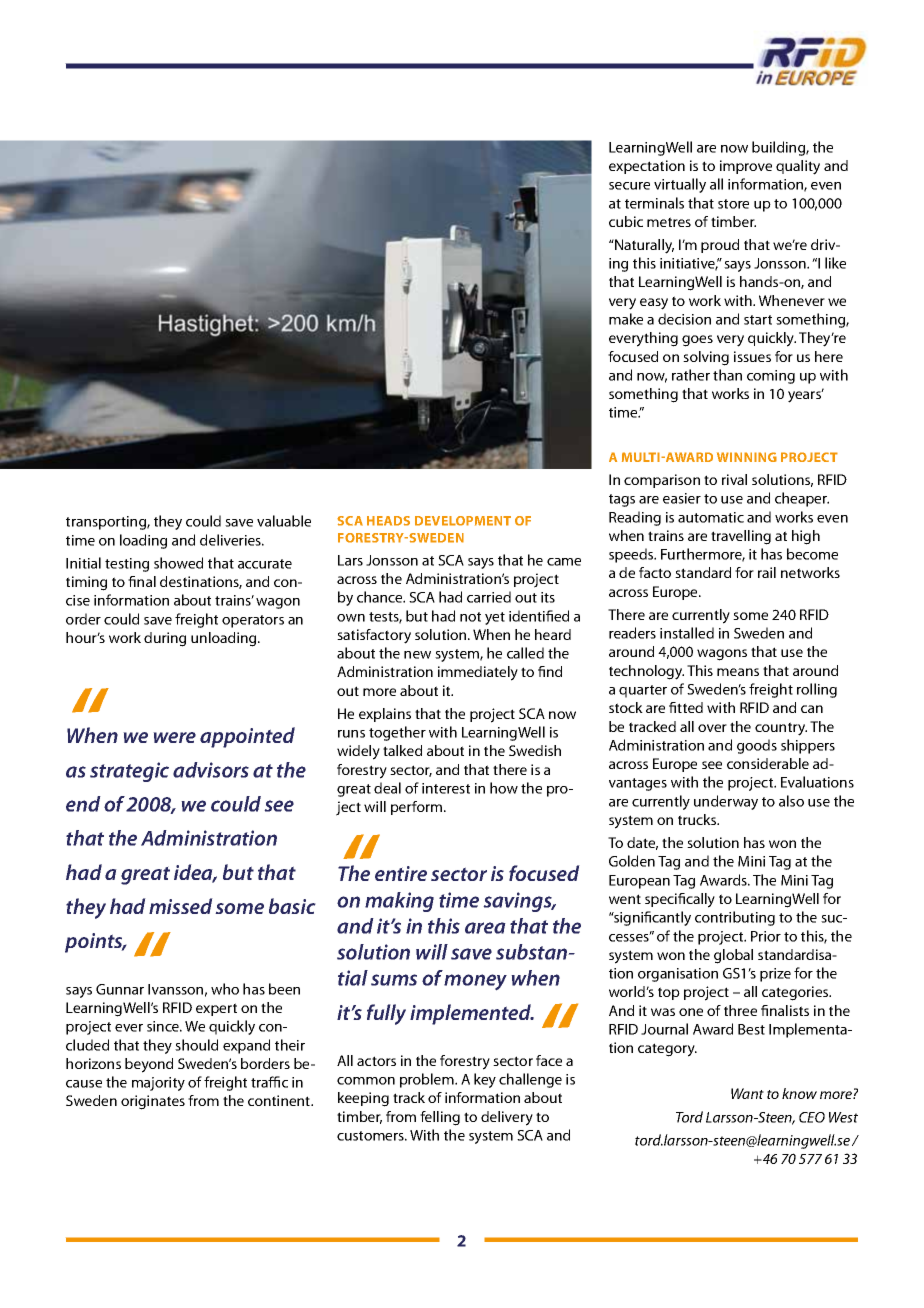  Describe the element at coordinates (738, 672) in the page. I see `means` at that location.
